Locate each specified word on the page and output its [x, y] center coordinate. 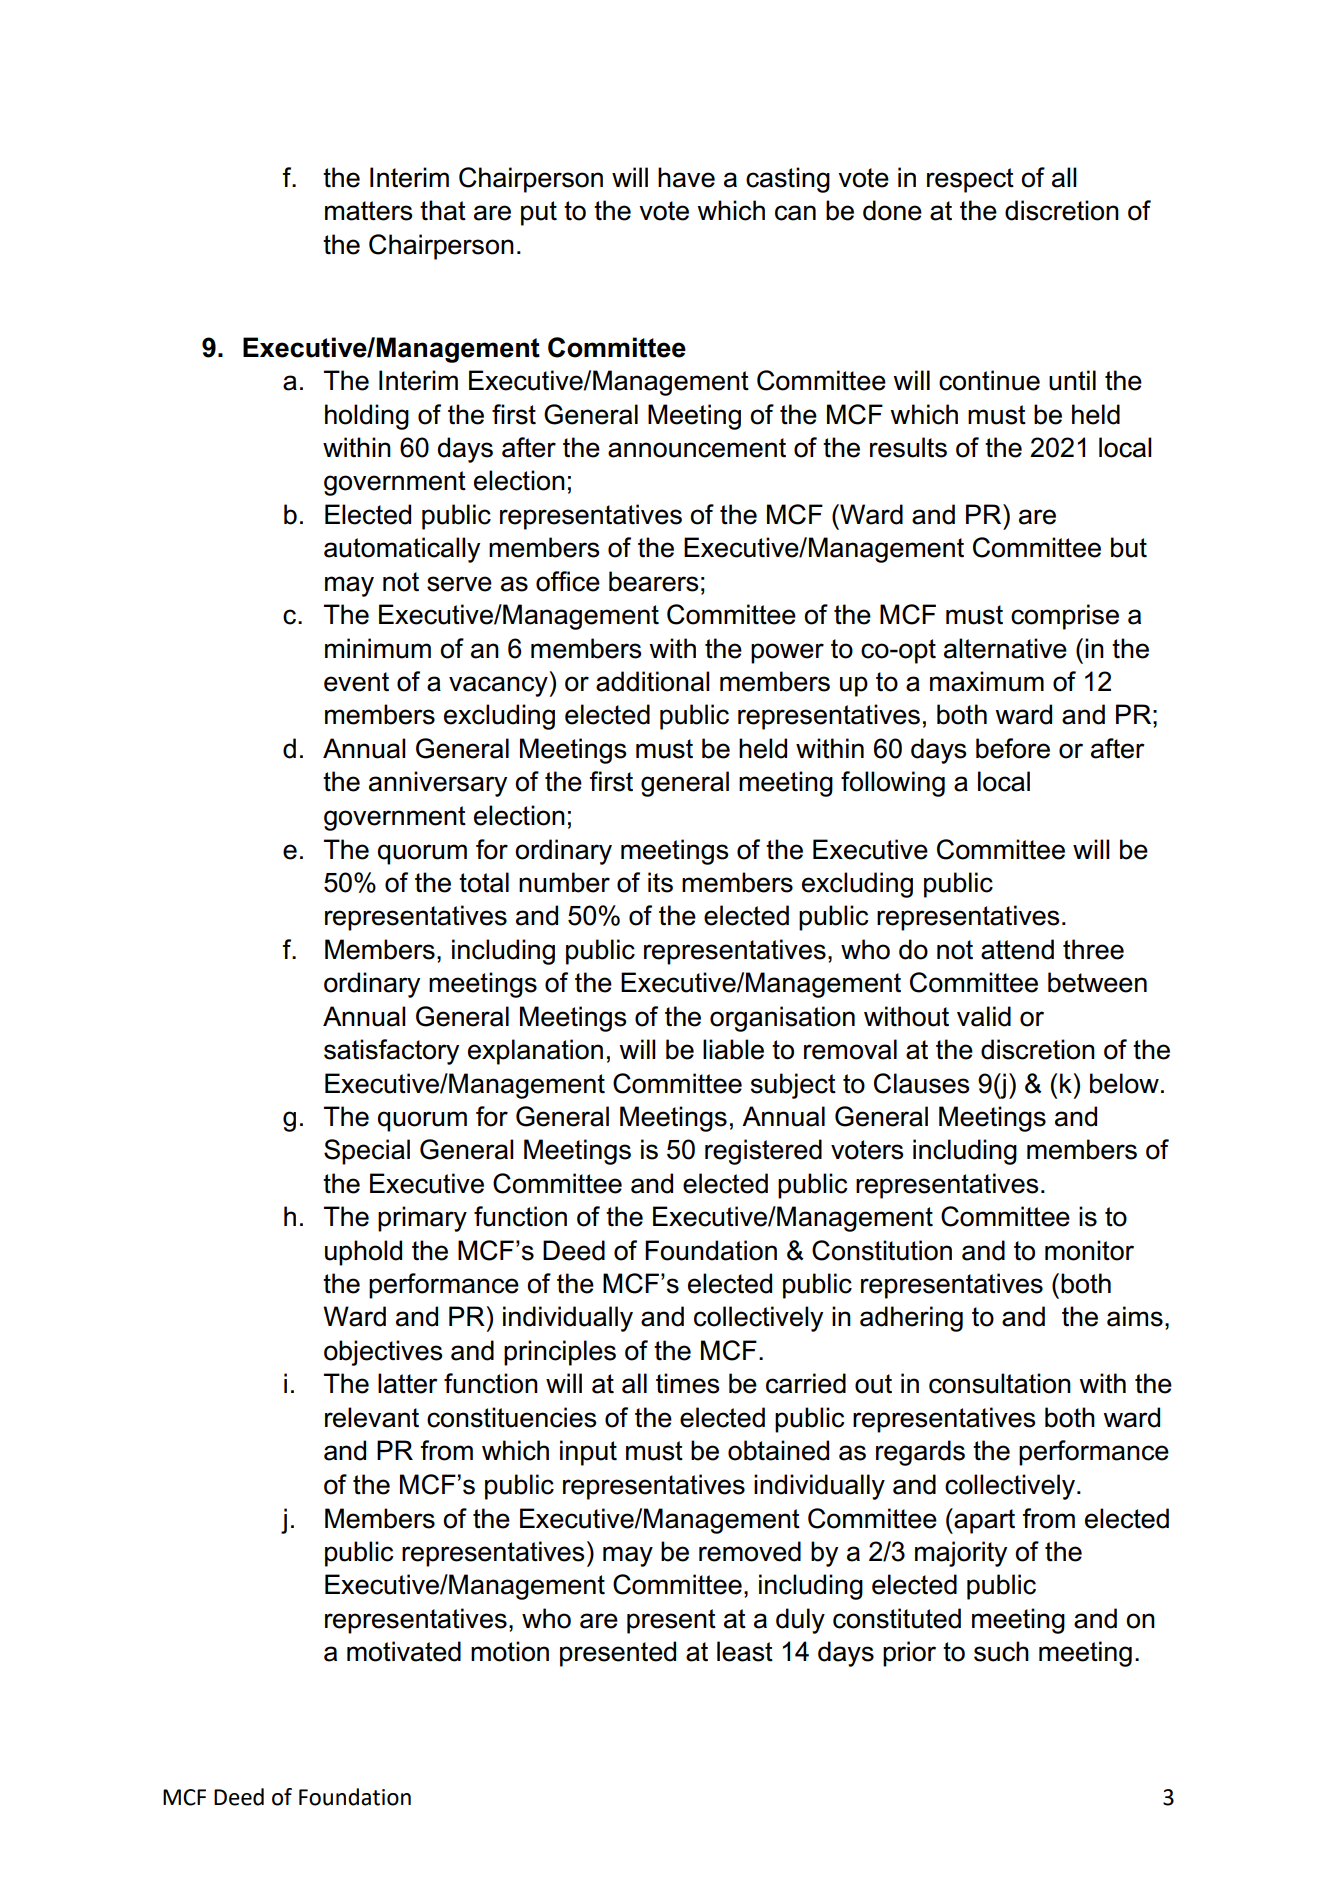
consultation [1000, 1383]
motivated [404, 1651]
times [687, 1383]
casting [788, 180]
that [443, 210]
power [787, 653]
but [1129, 547]
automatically [402, 550]
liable [733, 1049]
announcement [697, 448]
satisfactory [391, 1052]
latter [408, 1383]
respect [970, 180]
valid [984, 1016]
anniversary [438, 784]
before [1013, 748]
